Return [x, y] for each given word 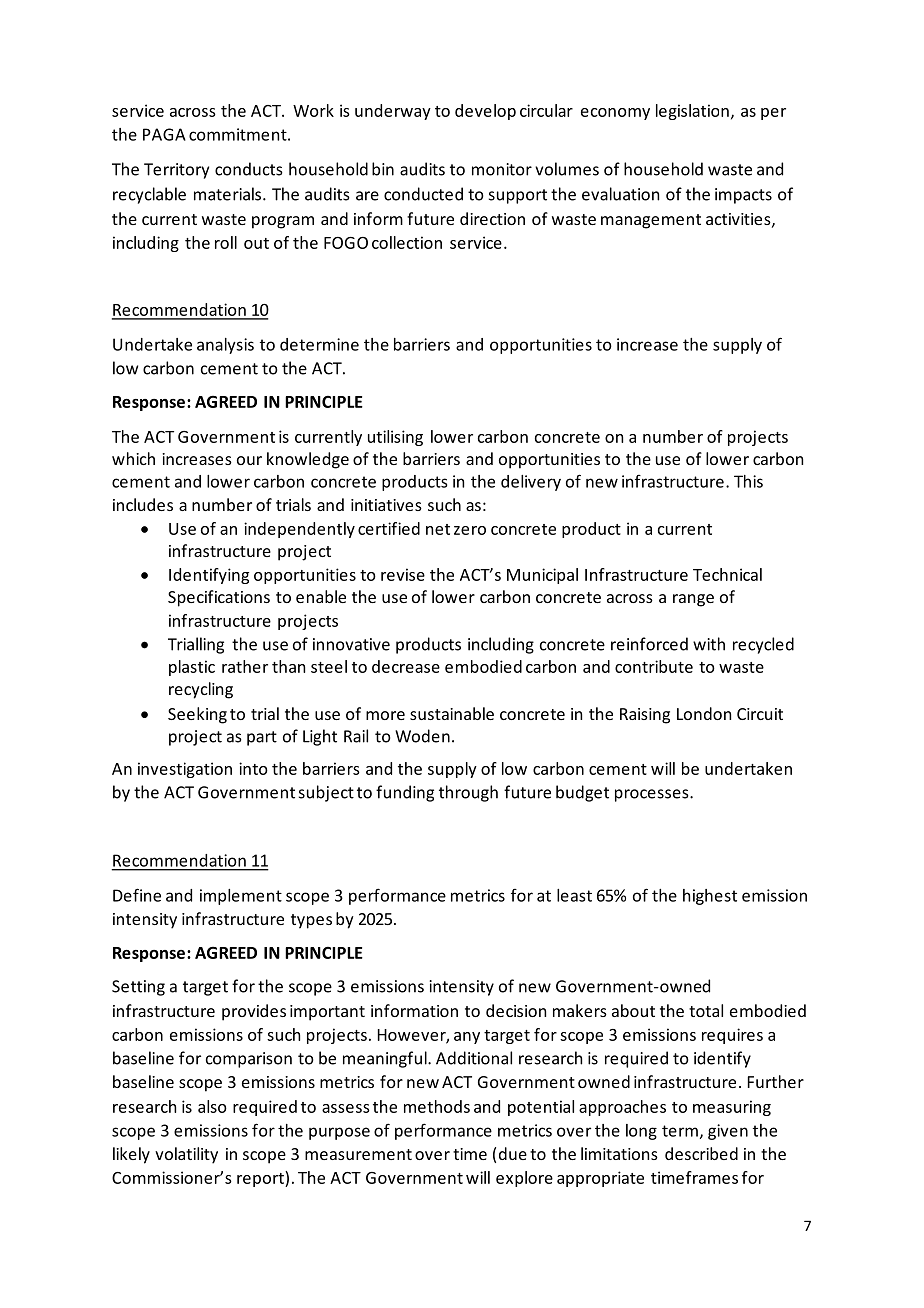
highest [710, 897]
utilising [395, 438]
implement [241, 897]
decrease [406, 666]
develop [485, 112]
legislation [692, 112]
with [709, 644]
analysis [225, 346]
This [748, 481]
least [574, 895]
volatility [186, 1155]
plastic [192, 668]
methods [437, 1106]
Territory [176, 171]
